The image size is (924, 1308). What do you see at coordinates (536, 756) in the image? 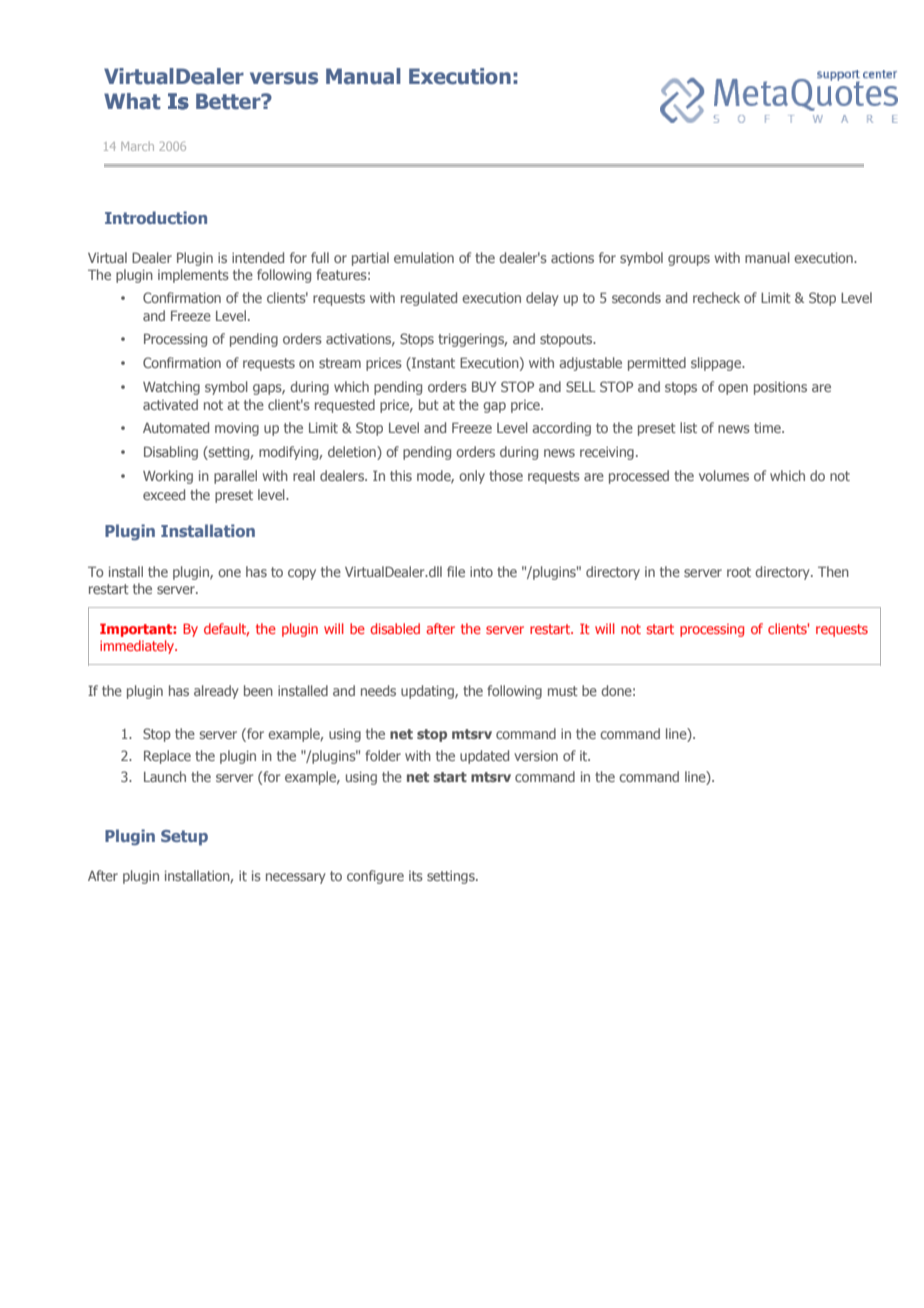
I see `version` at bounding box center [536, 756].
